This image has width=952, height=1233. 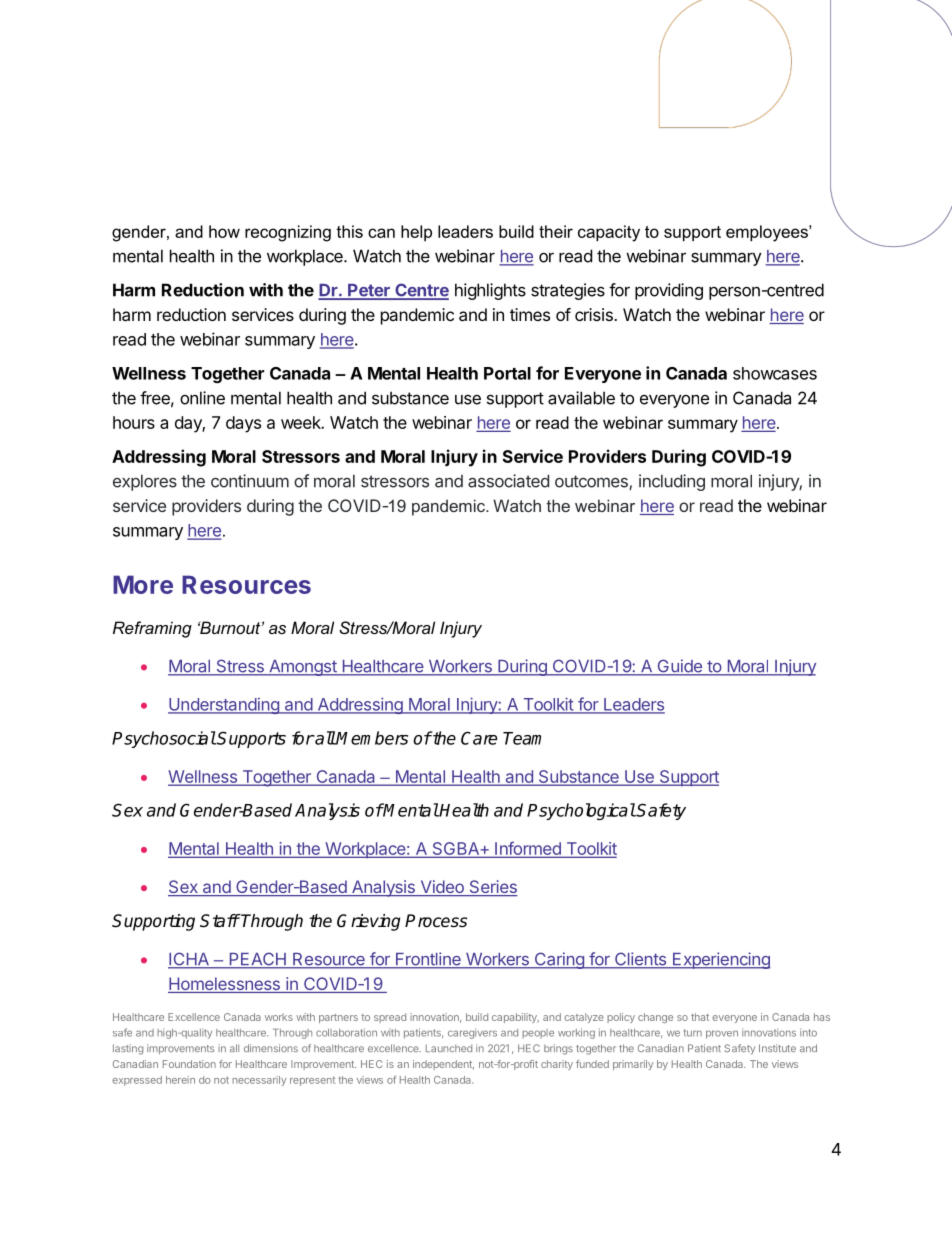 What do you see at coordinates (528, 849) in the image?
I see `Informed` at bounding box center [528, 849].
